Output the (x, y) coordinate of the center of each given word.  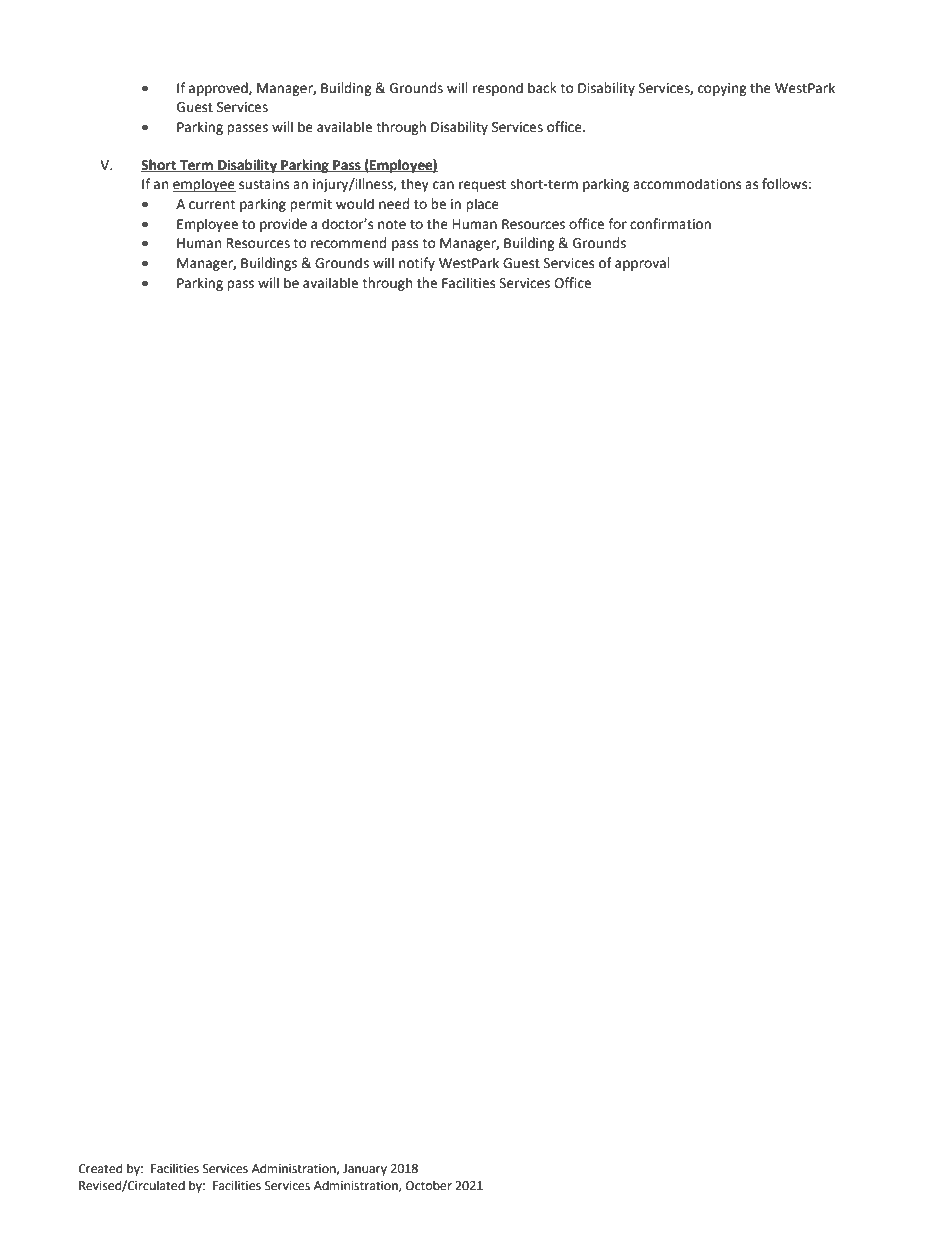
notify (417, 264)
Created (100, 1168)
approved (219, 89)
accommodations (687, 184)
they (415, 185)
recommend (348, 243)
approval (642, 264)
